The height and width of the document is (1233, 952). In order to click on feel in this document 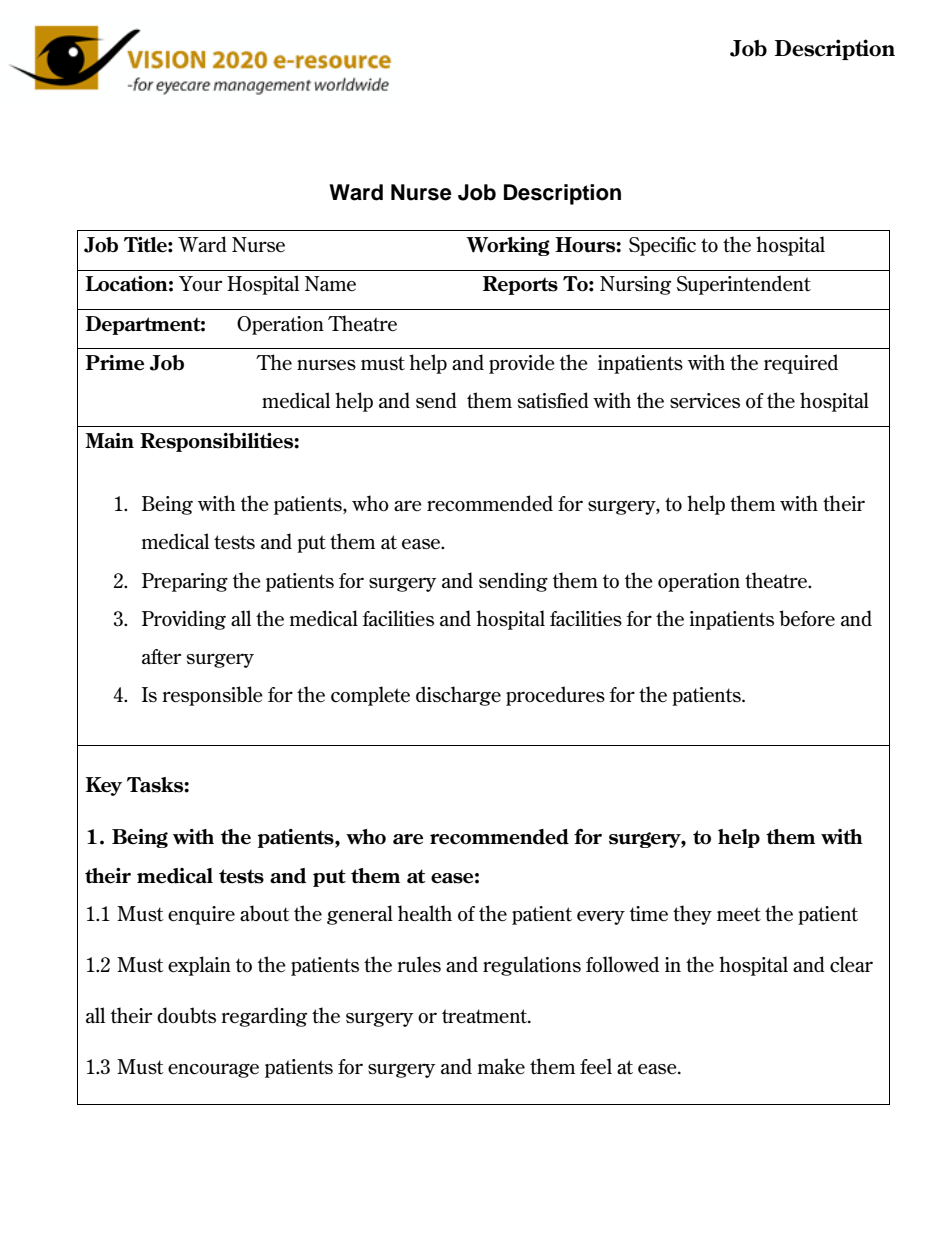, I will do `click(596, 1066)`.
